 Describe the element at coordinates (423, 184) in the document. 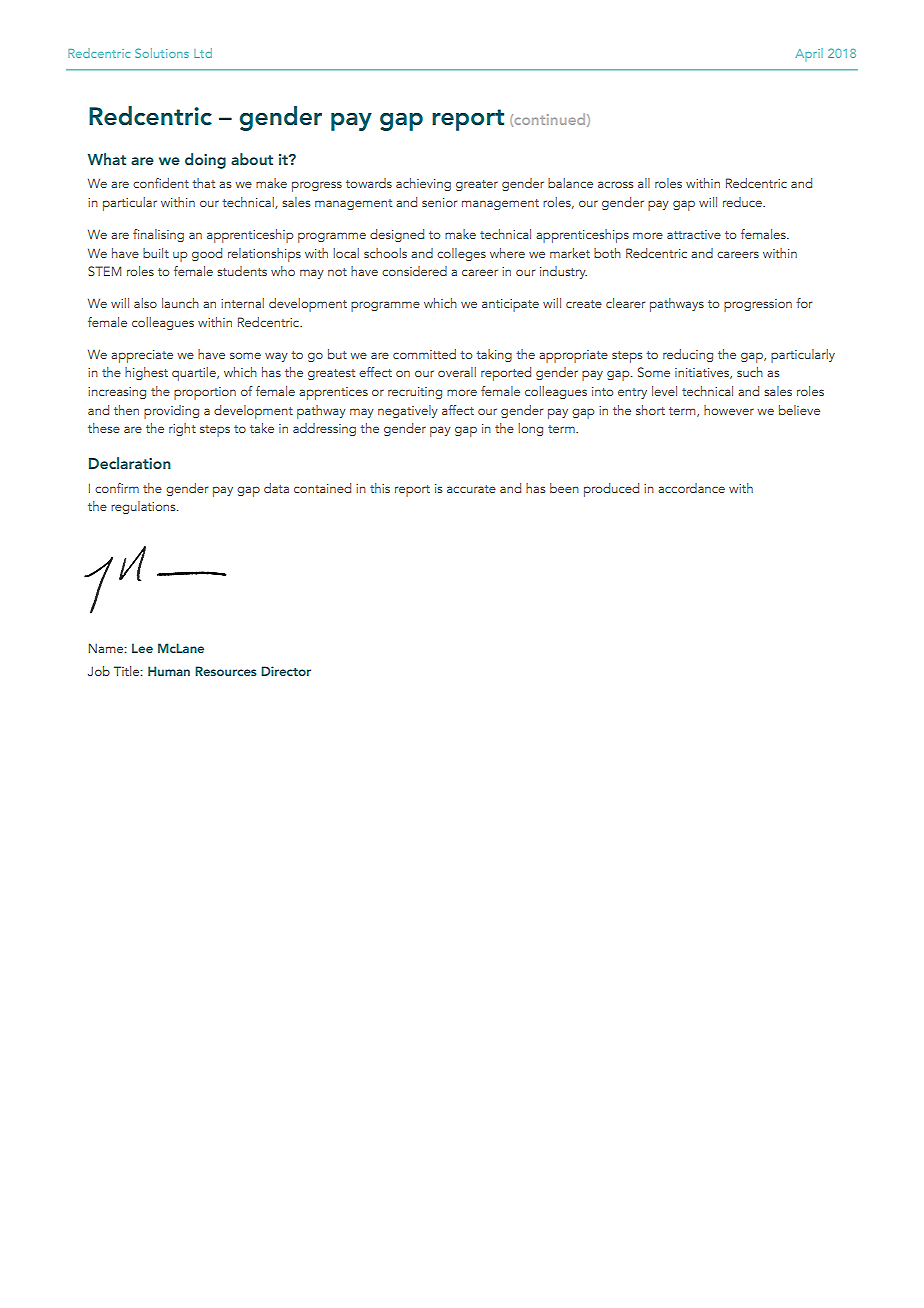

I see `achieving` at that location.
